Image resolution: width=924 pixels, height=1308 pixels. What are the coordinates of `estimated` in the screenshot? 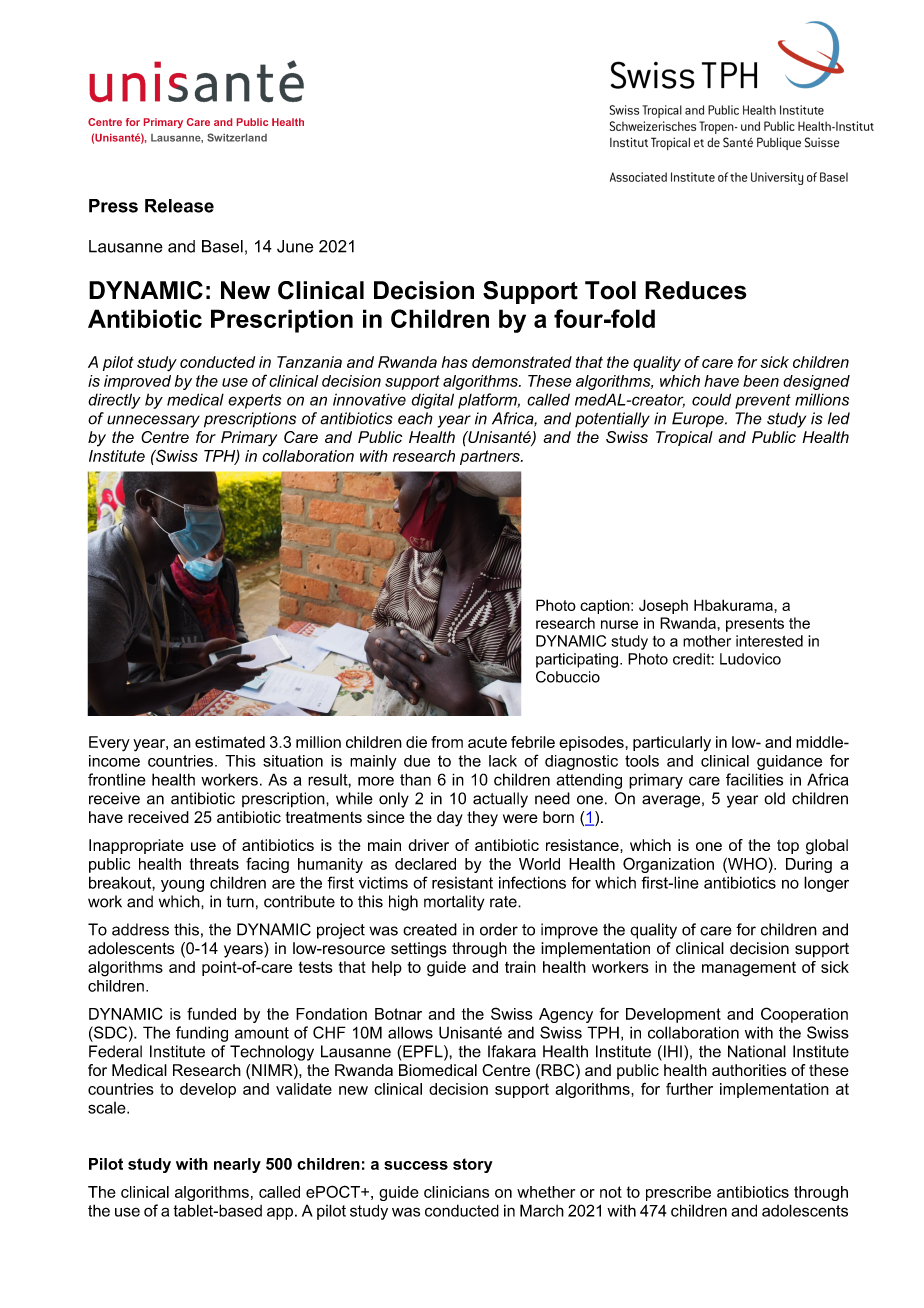 It's located at (230, 742).
